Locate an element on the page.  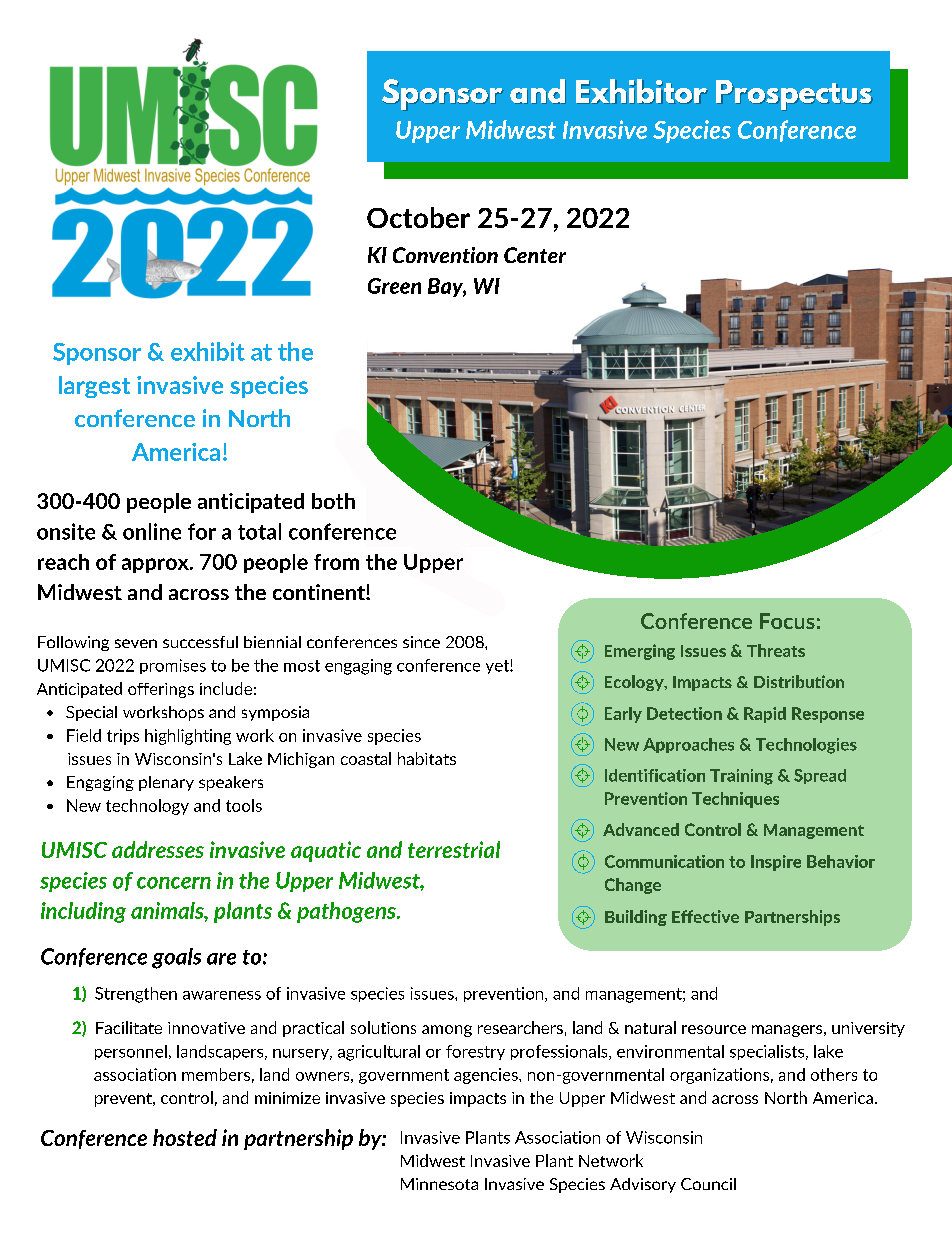
Prospectus is located at coordinates (794, 95).
